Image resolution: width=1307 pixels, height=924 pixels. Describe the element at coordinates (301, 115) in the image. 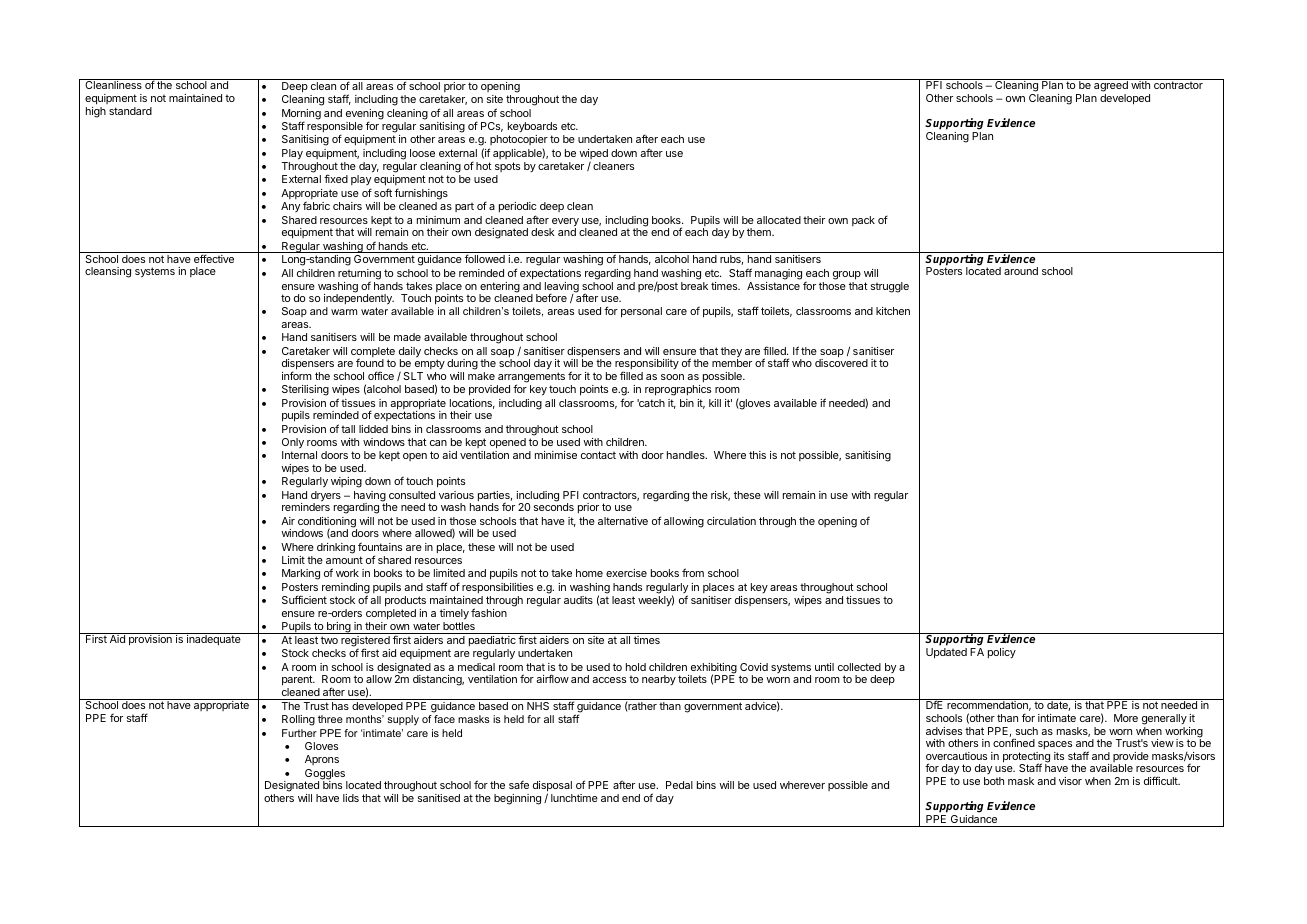

I see `Morning` at that location.
